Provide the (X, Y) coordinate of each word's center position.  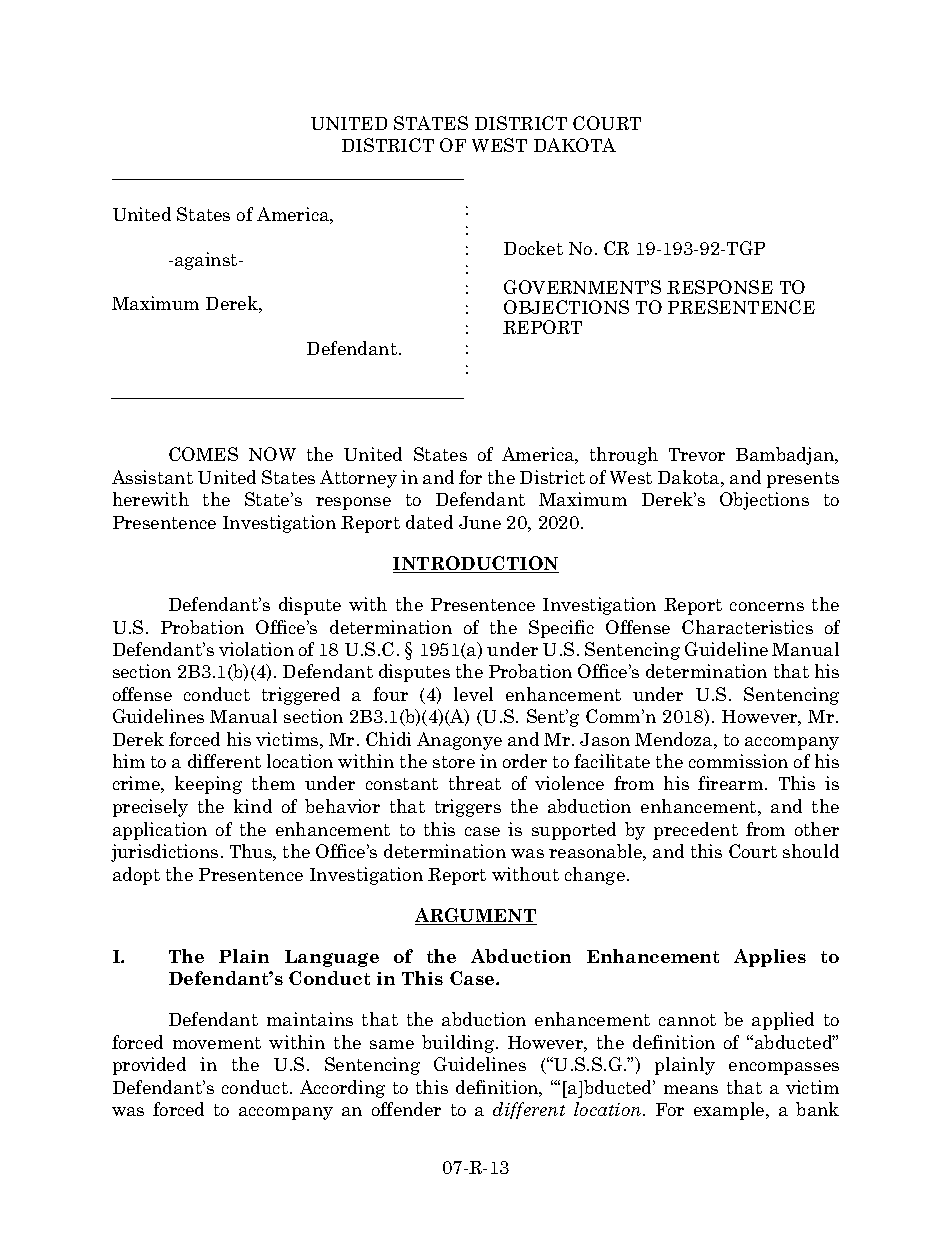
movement (217, 1043)
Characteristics (747, 627)
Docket (533, 248)
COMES (203, 454)
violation (256, 649)
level (473, 694)
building (458, 1044)
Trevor (697, 454)
